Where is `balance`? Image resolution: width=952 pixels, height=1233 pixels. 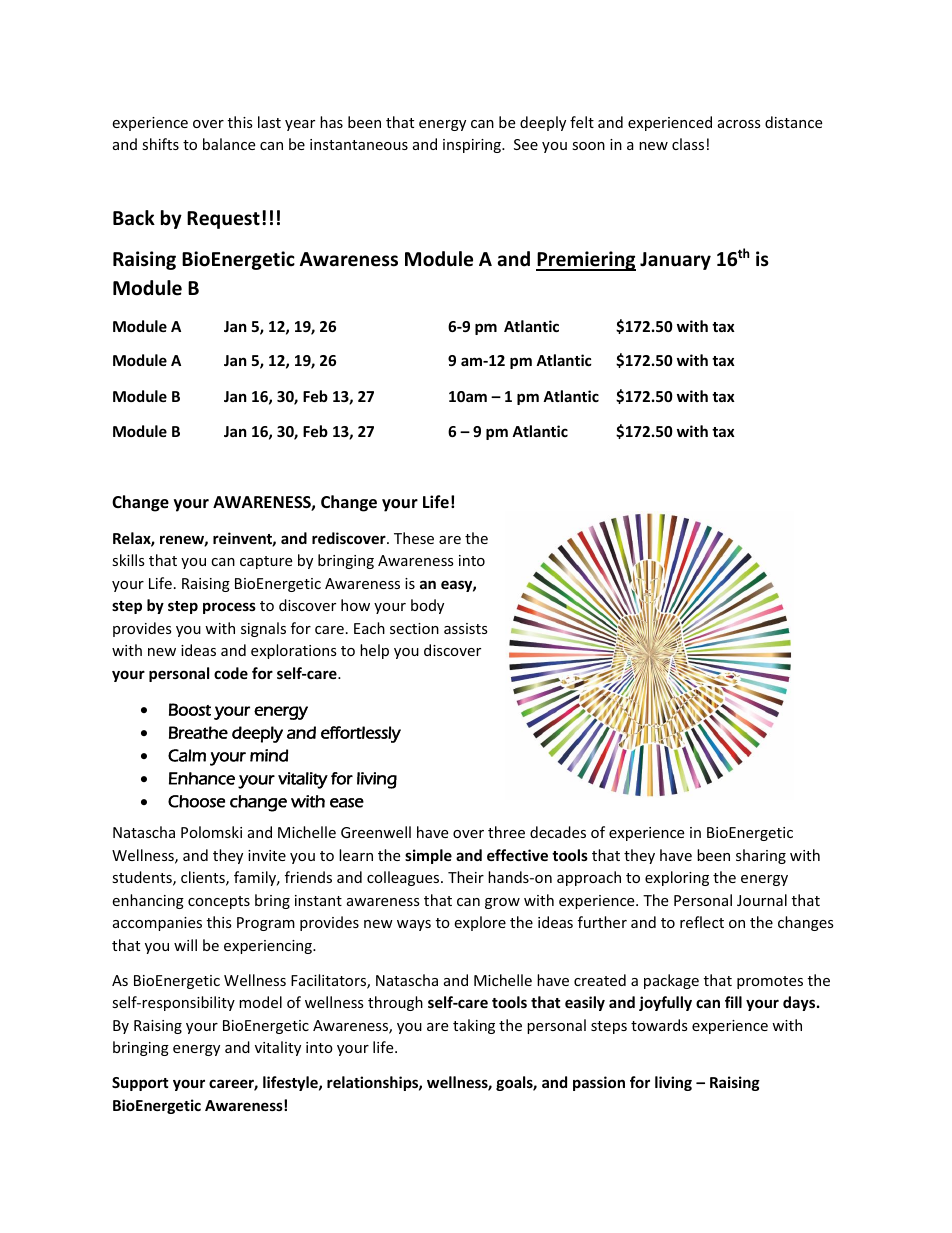 balance is located at coordinates (229, 144).
